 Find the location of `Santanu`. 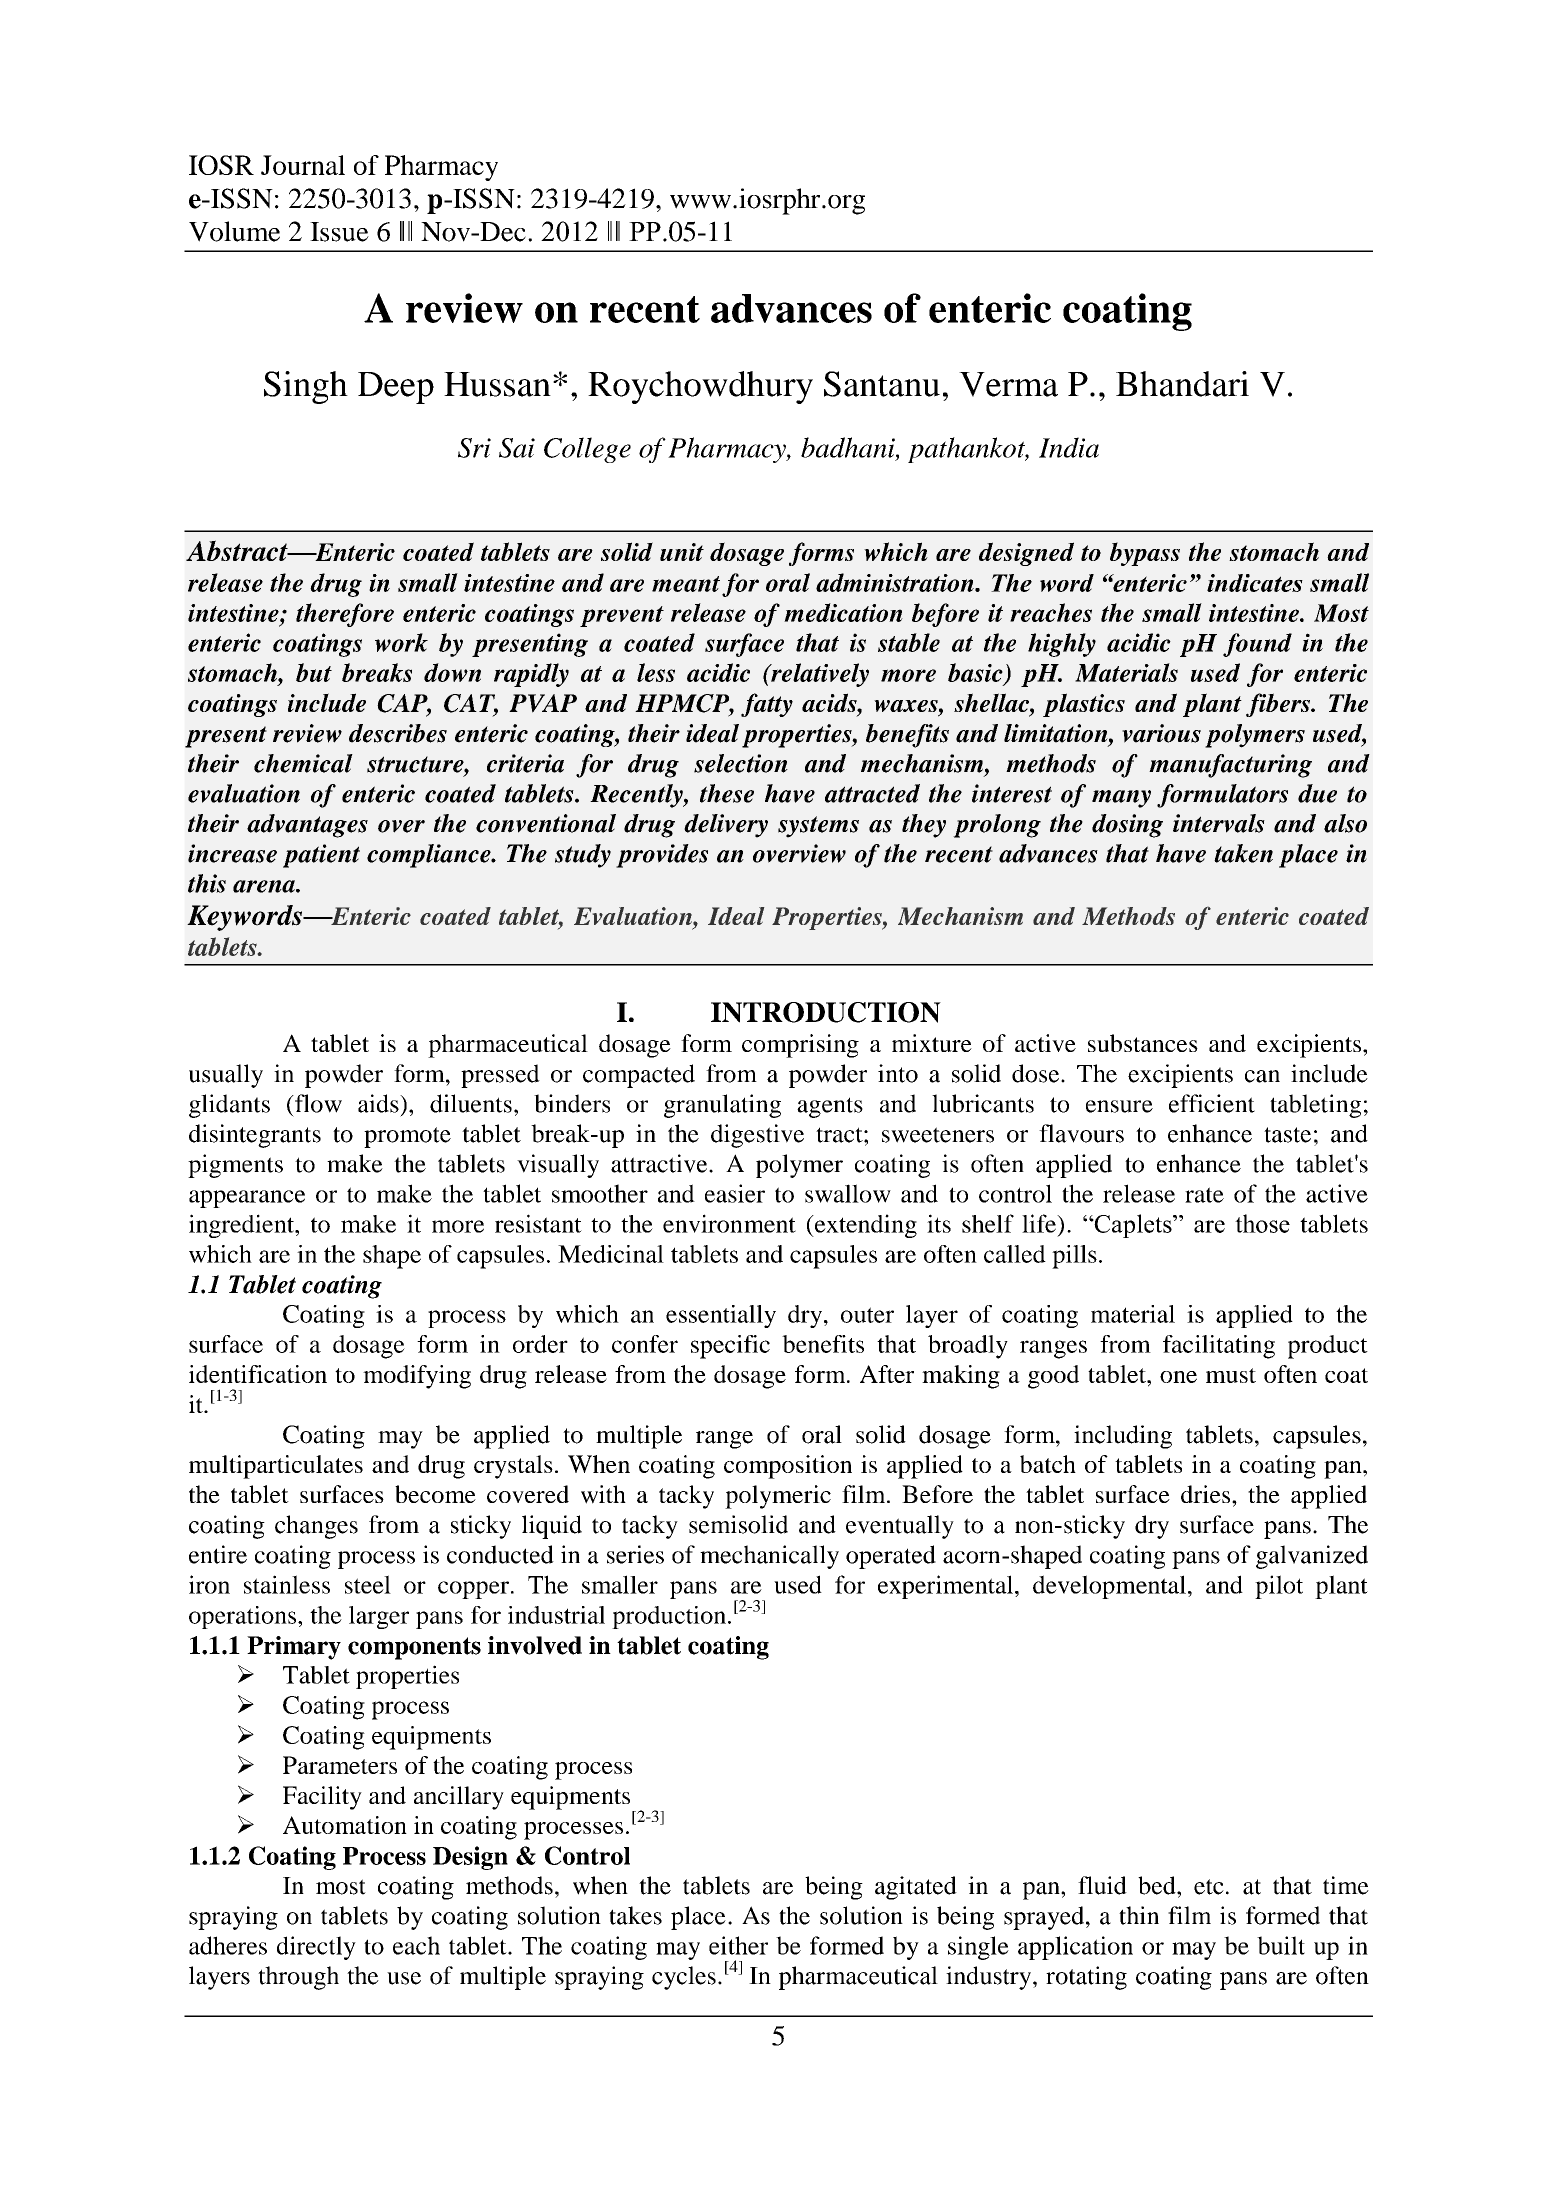

Santanu is located at coordinates (882, 384).
